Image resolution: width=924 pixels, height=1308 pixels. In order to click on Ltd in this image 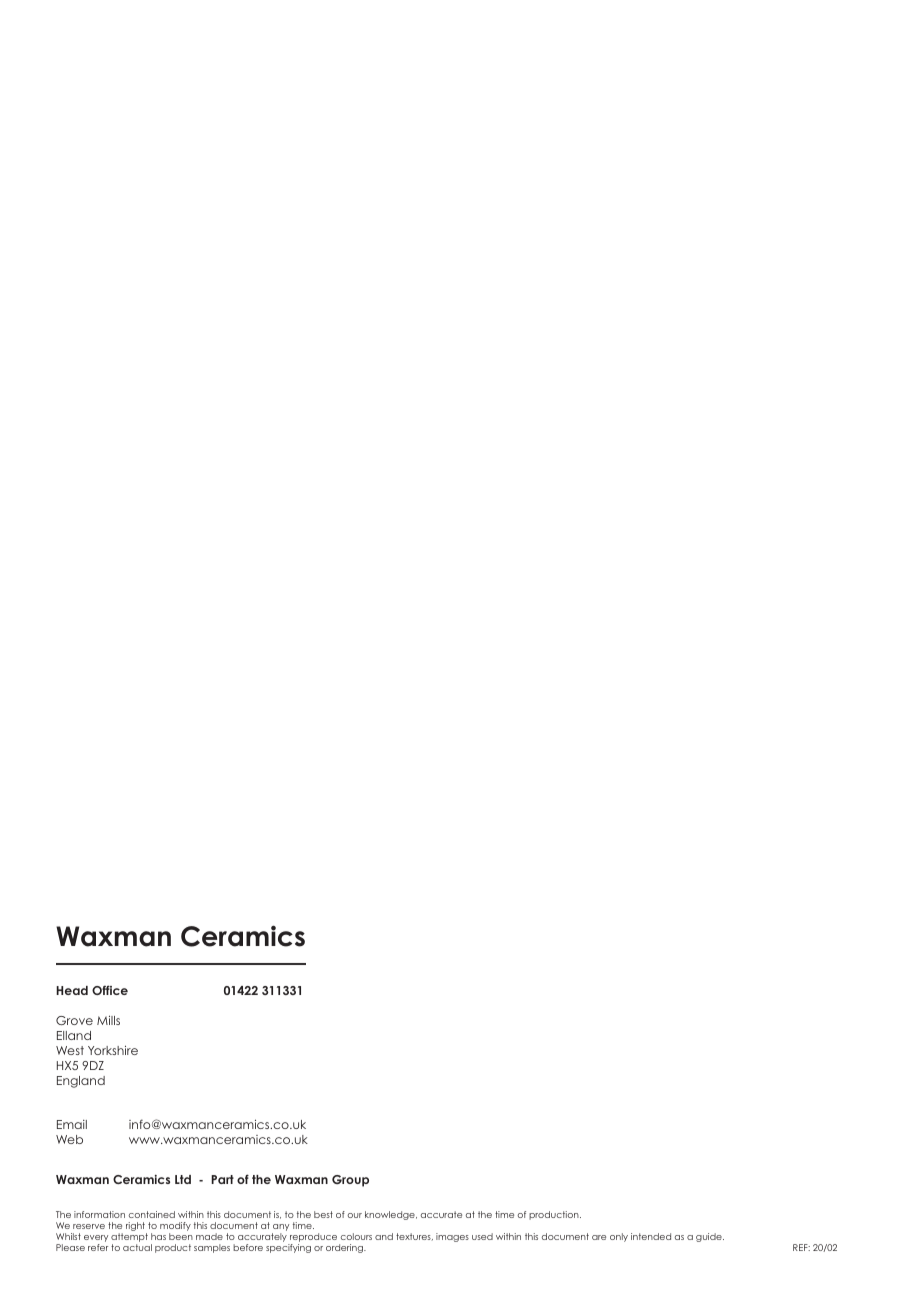, I will do `click(183, 1179)`.
